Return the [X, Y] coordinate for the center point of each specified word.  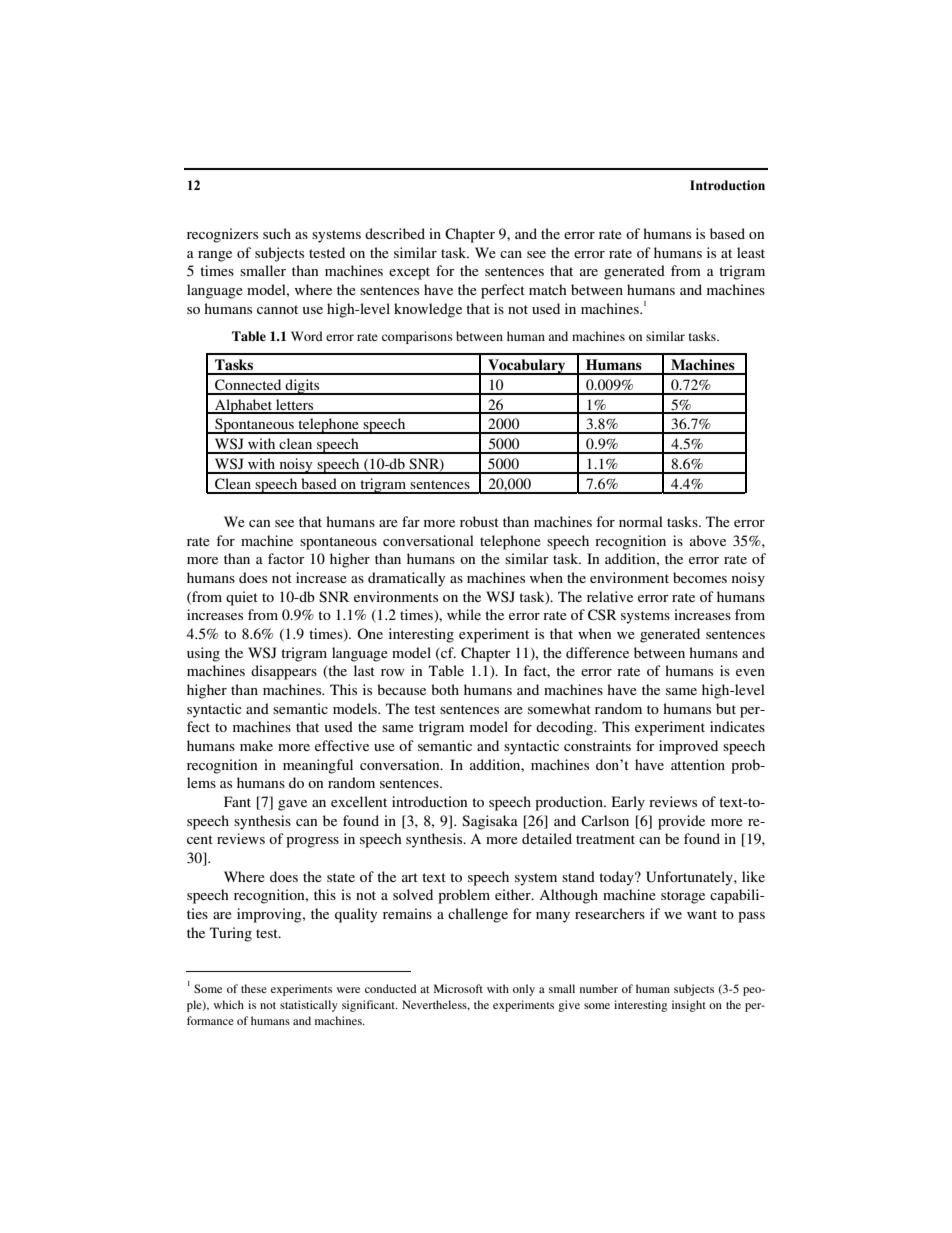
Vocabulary [527, 367]
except [409, 273]
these [254, 988]
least [751, 252]
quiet [242, 598]
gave [292, 805]
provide [681, 822]
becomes [700, 577]
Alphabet [244, 406]
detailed [547, 838]
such [277, 233]
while [464, 614]
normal [641, 521]
